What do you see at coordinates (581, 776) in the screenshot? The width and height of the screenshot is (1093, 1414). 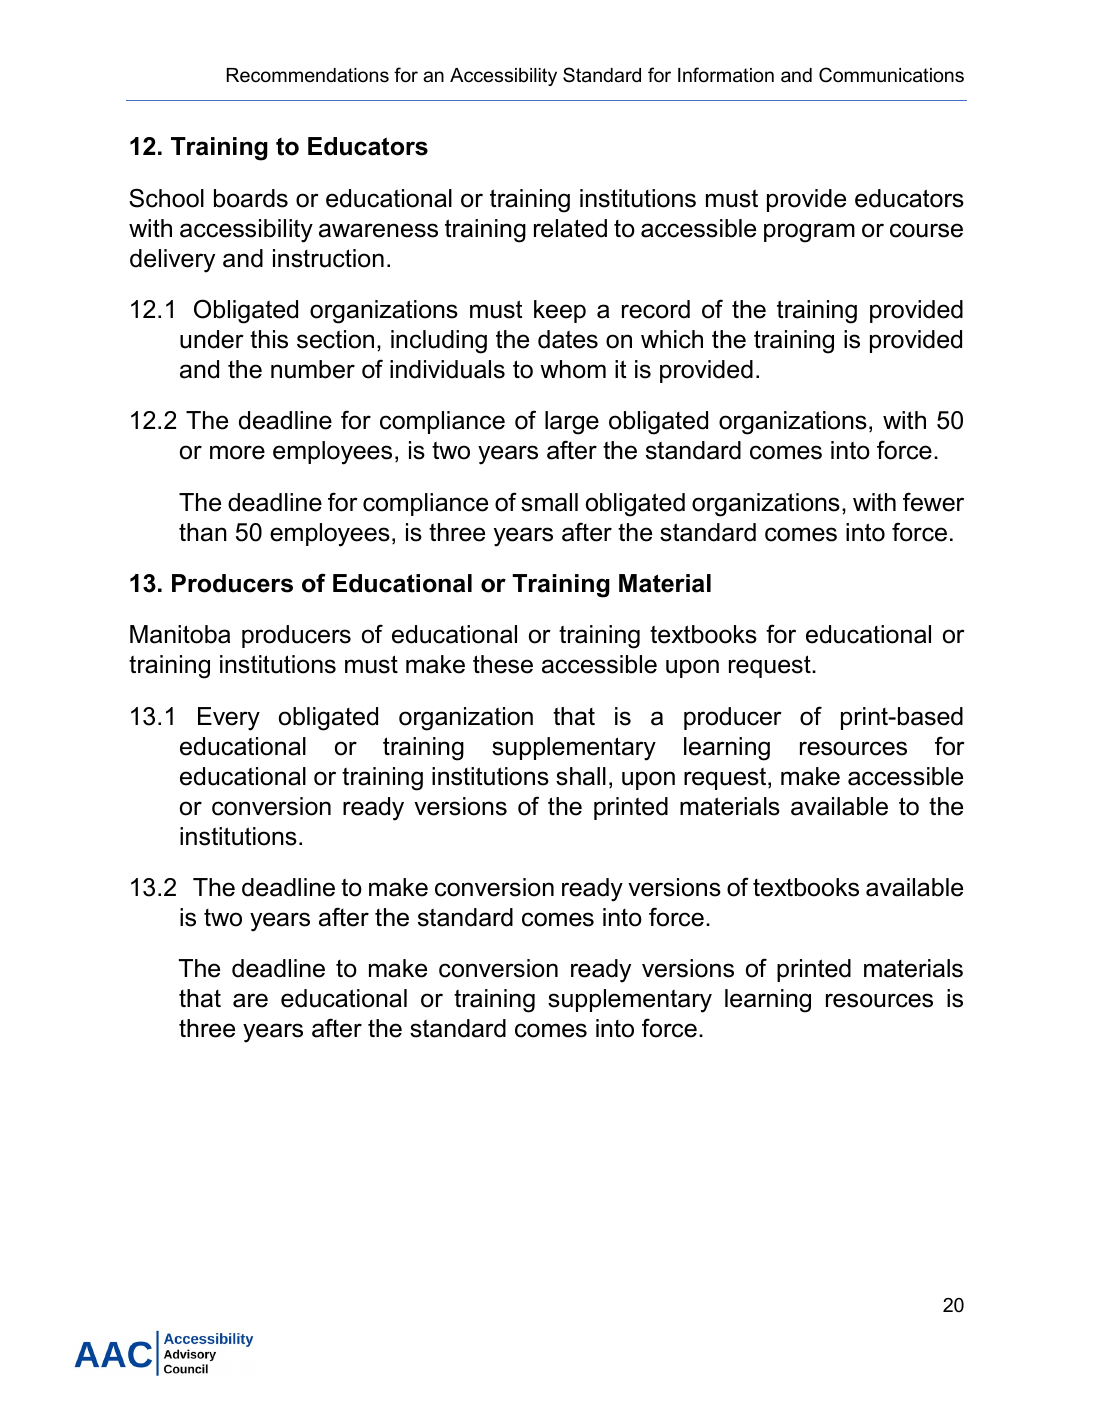 I see `shall` at bounding box center [581, 776].
